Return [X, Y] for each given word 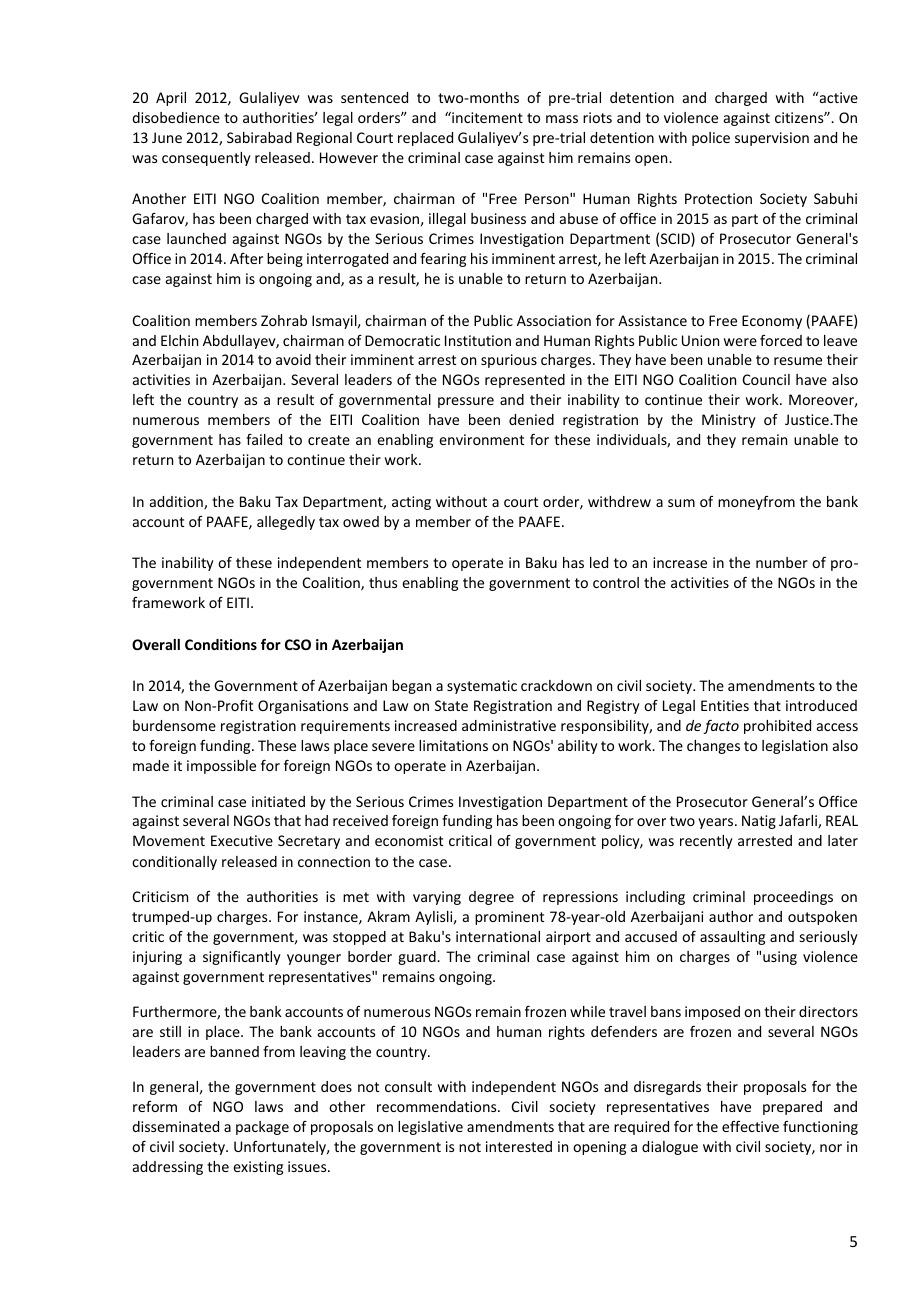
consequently [206, 159]
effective [750, 1126]
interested [519, 1146]
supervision [772, 139]
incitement [486, 117]
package [262, 1128]
